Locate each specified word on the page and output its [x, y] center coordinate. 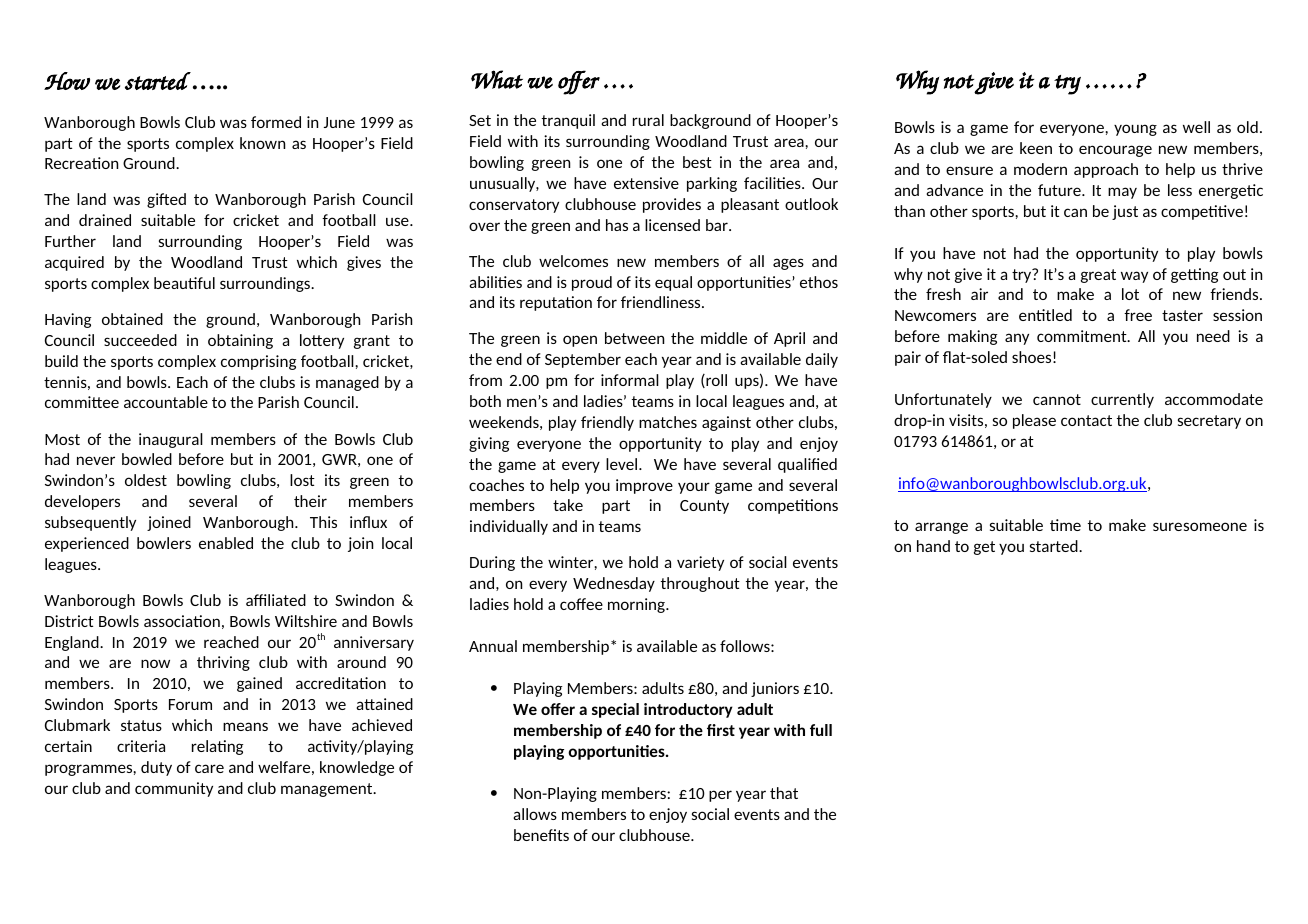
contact [1086, 420]
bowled [147, 459]
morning [637, 605]
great [1098, 276]
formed [276, 122]
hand [933, 546]
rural [648, 120]
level [623, 464]
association [182, 621]
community [174, 789]
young [1135, 130]
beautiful [184, 283]
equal [673, 283]
